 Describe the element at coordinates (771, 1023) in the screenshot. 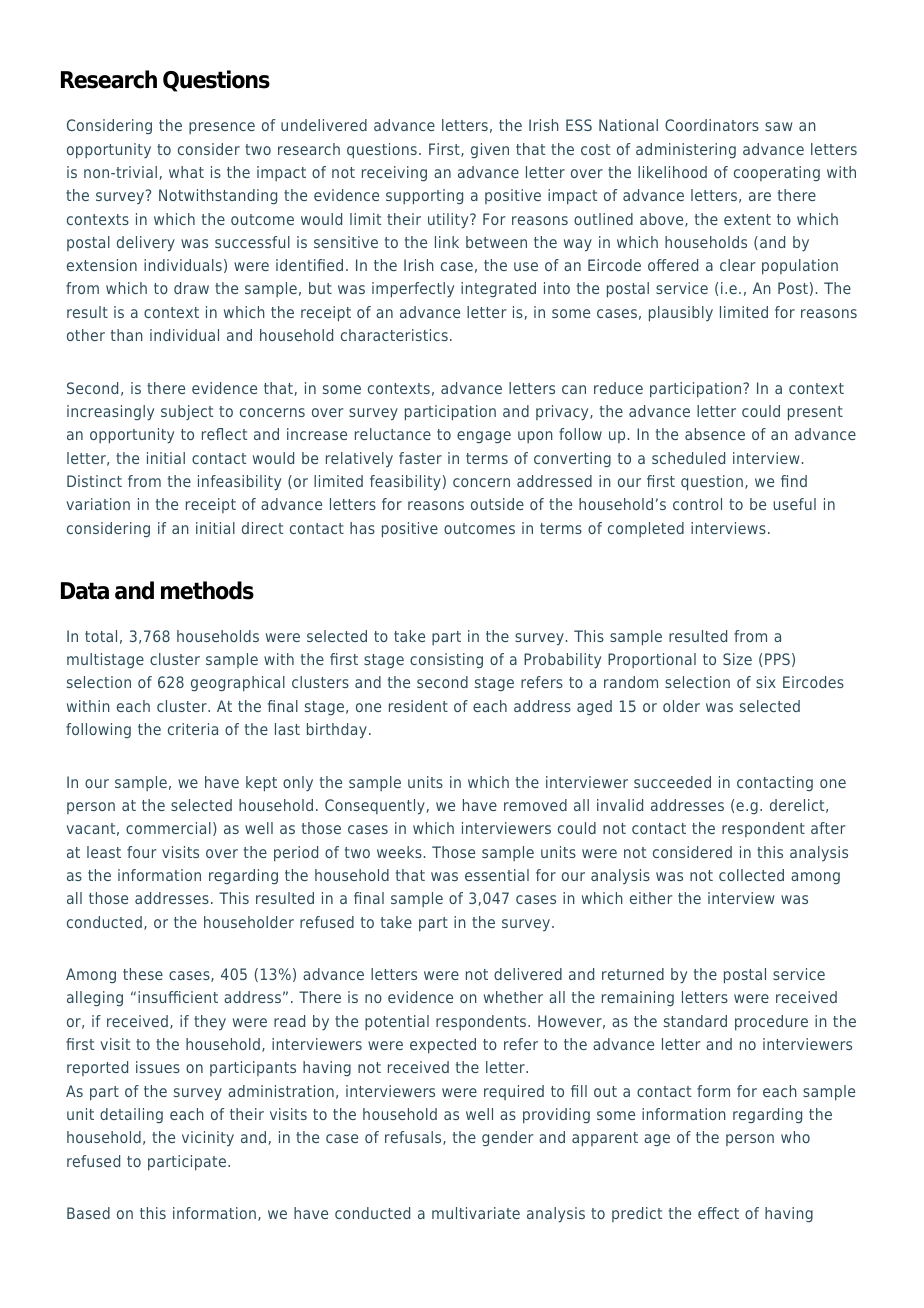

I see `procedure` at that location.
